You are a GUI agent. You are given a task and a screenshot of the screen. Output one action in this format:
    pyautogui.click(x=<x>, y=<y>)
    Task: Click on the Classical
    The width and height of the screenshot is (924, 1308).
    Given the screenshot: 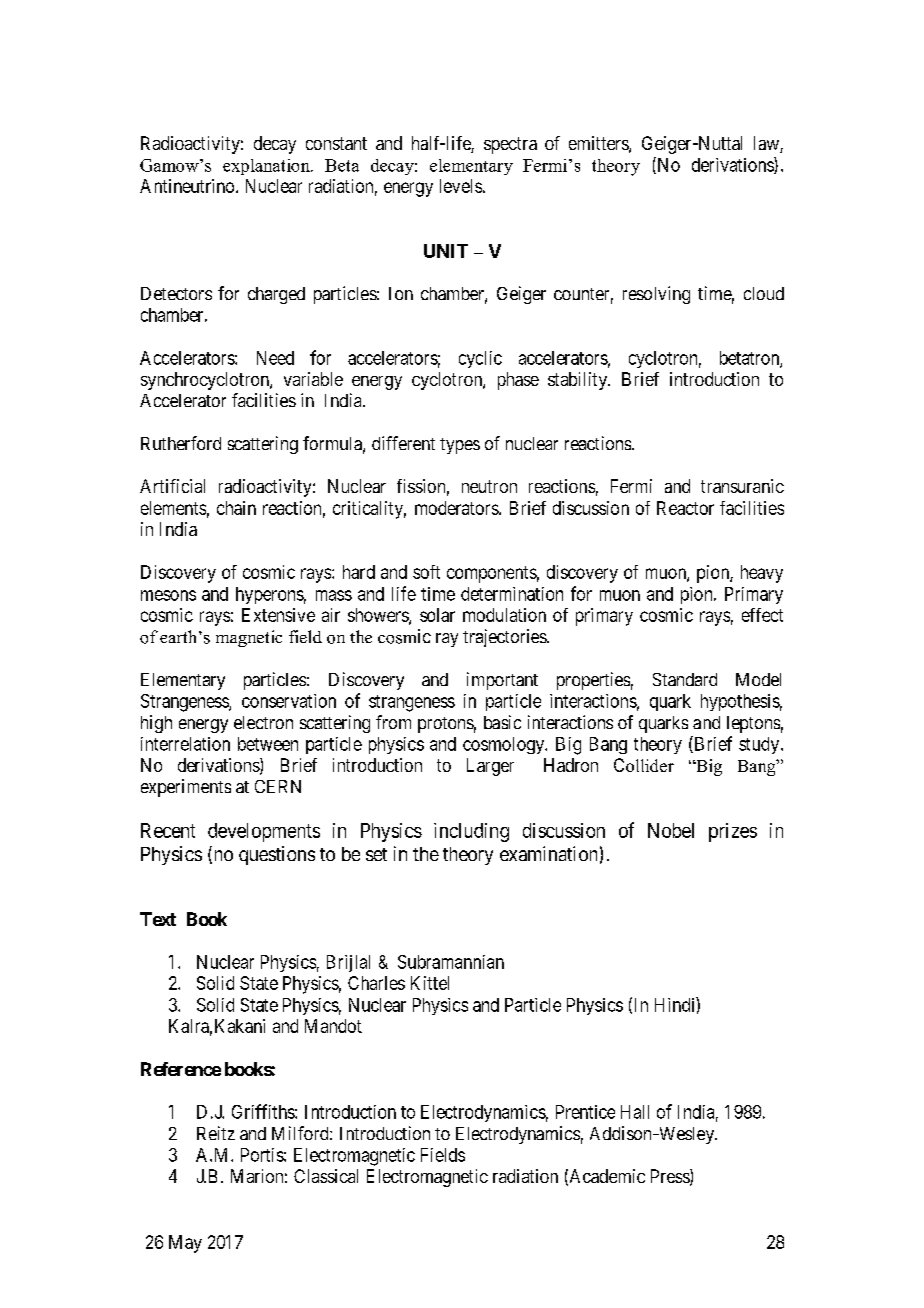 What is the action you would take?
    pyautogui.click(x=326, y=1176)
